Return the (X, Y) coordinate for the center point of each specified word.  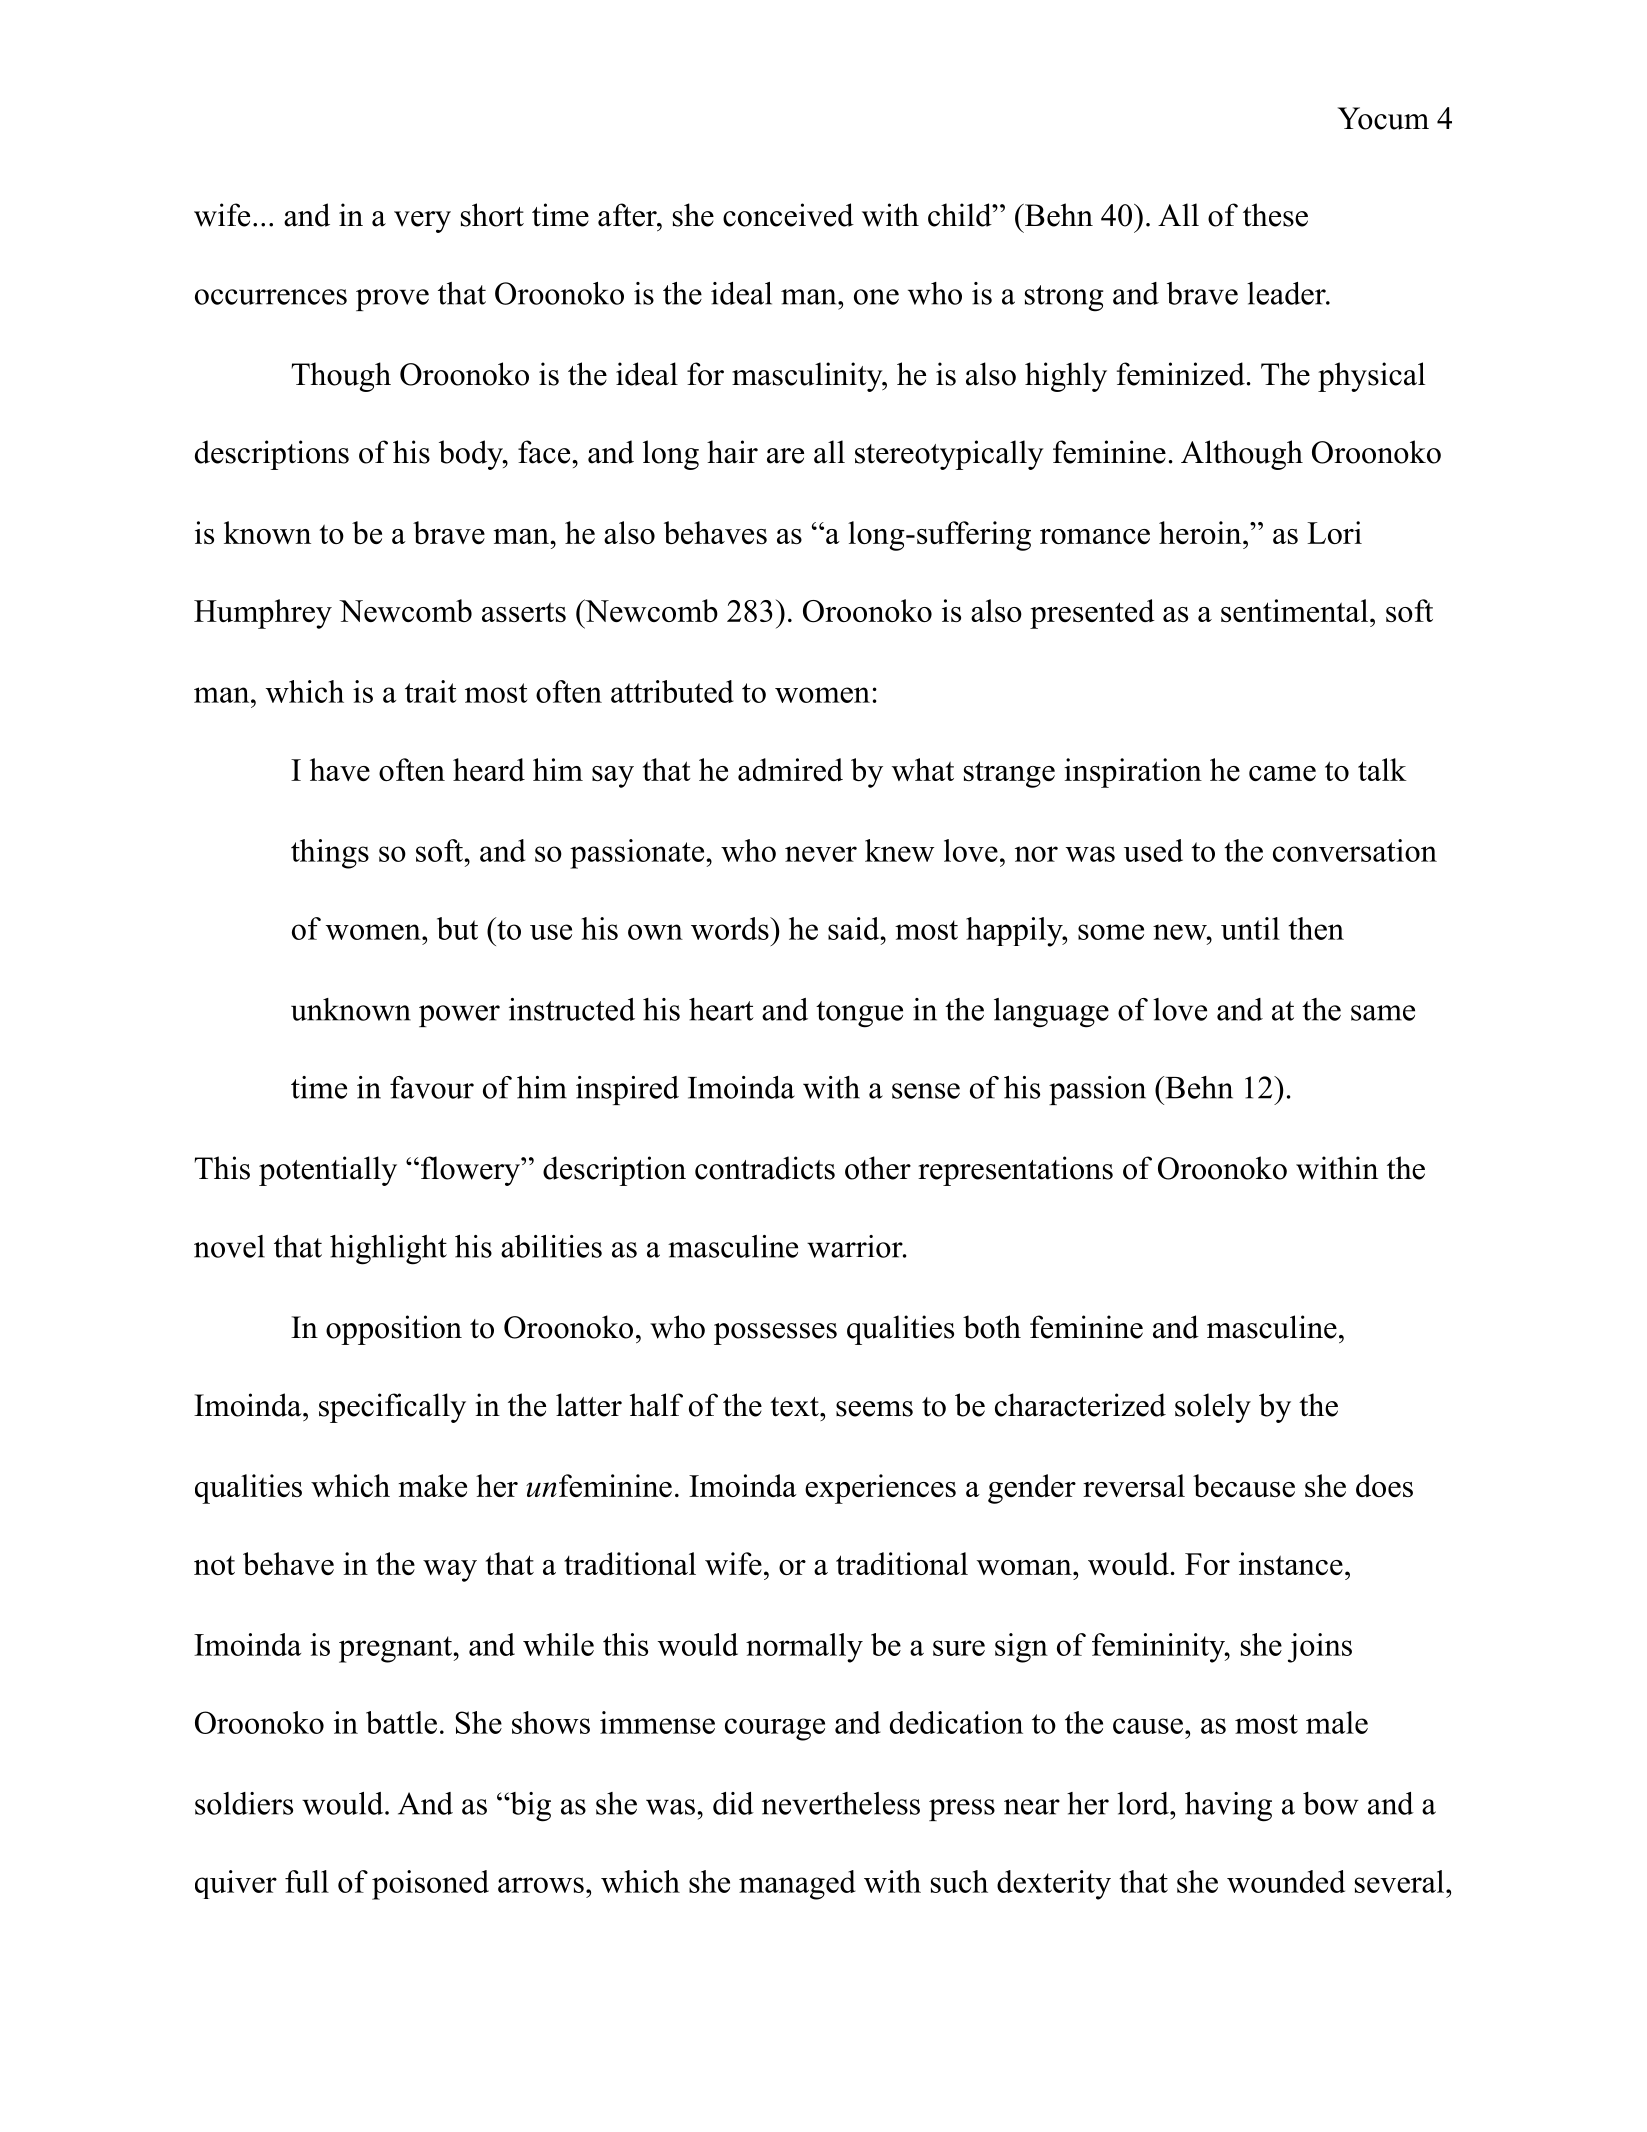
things (330, 854)
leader (1287, 293)
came (1282, 773)
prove (392, 300)
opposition (394, 1330)
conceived (788, 215)
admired (790, 769)
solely (1213, 1408)
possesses (775, 1334)
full (307, 1881)
